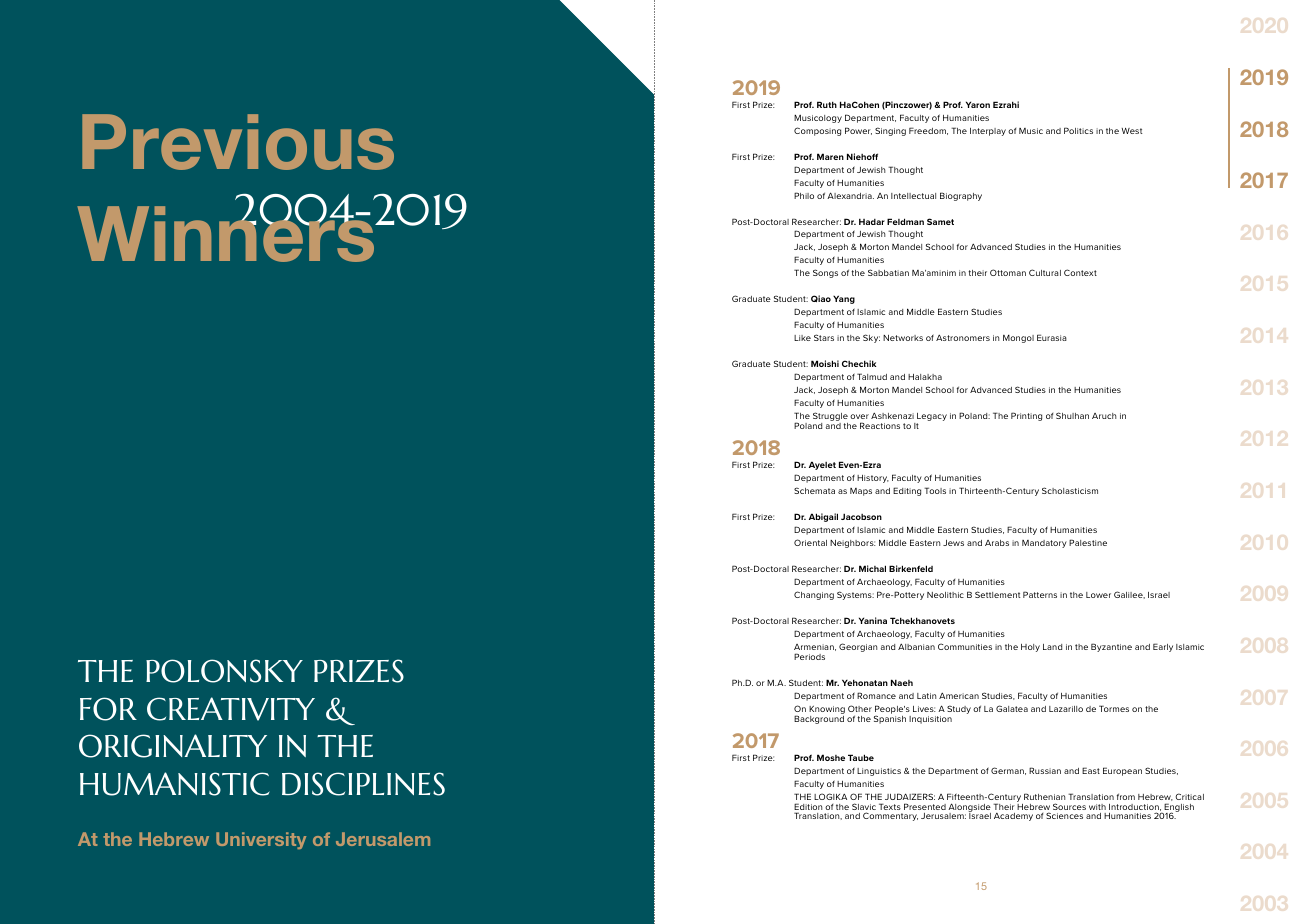  Describe the element at coordinates (802, 338) in the screenshot. I see `Like` at that location.
